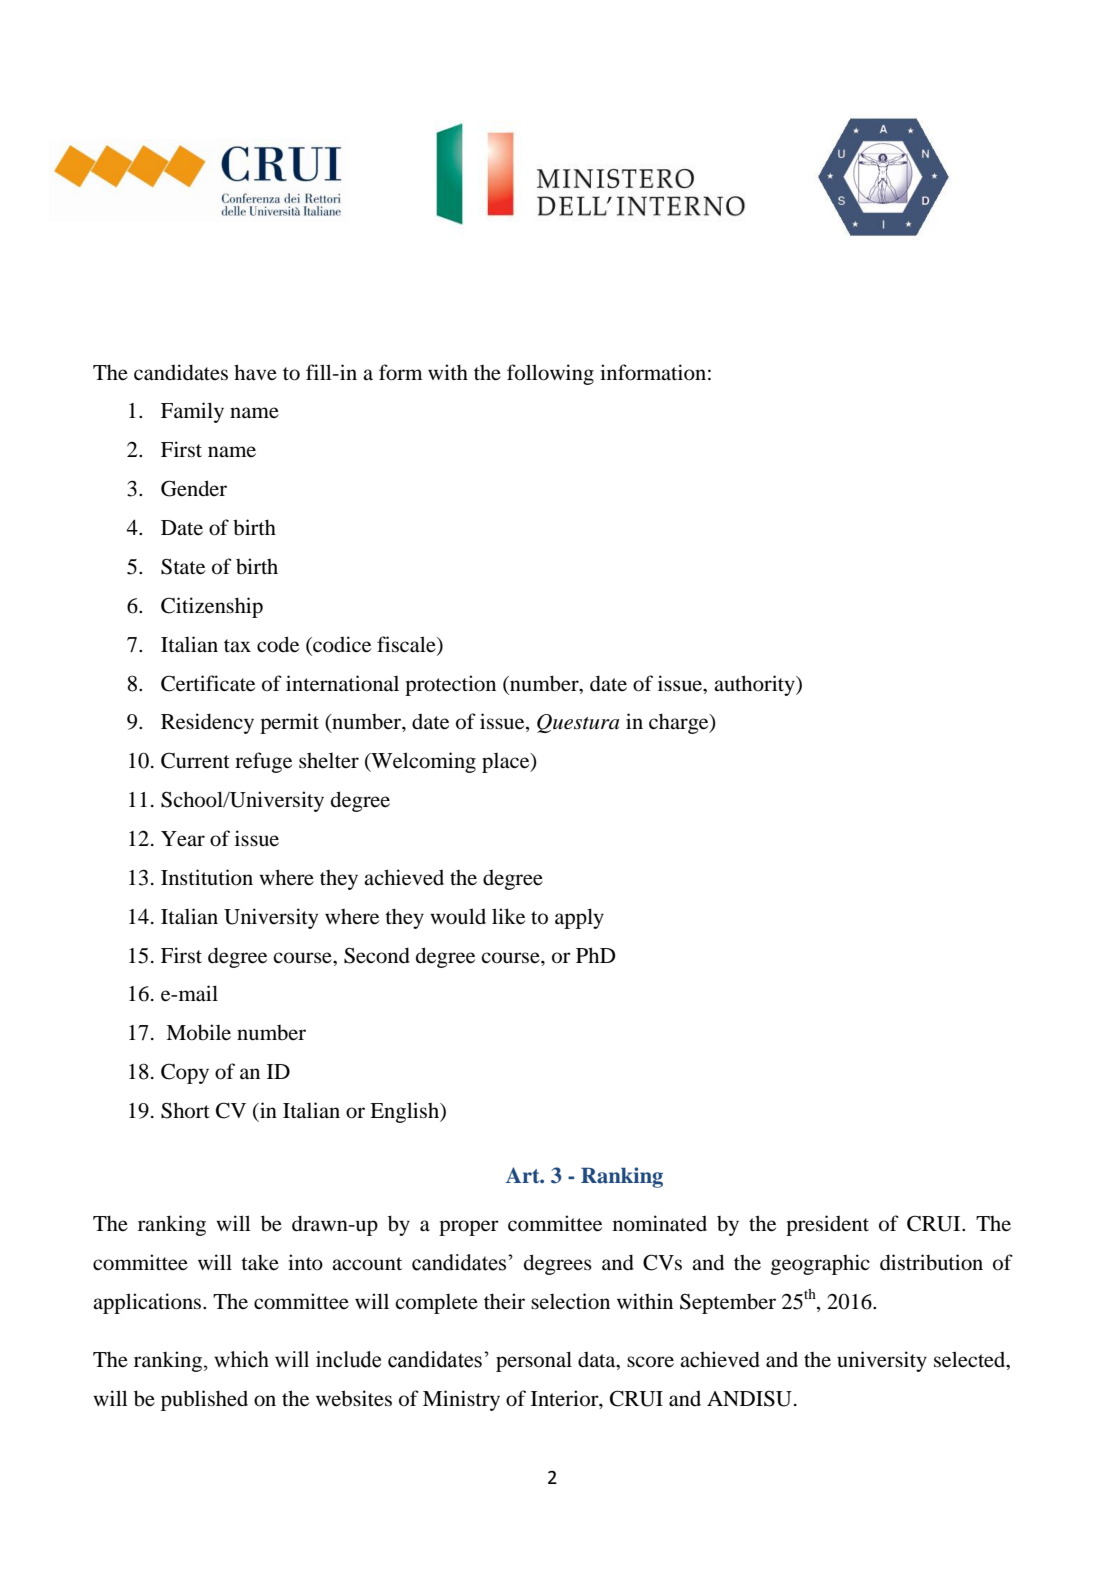  What do you see at coordinates (207, 723) in the screenshot?
I see `Residency` at bounding box center [207, 723].
